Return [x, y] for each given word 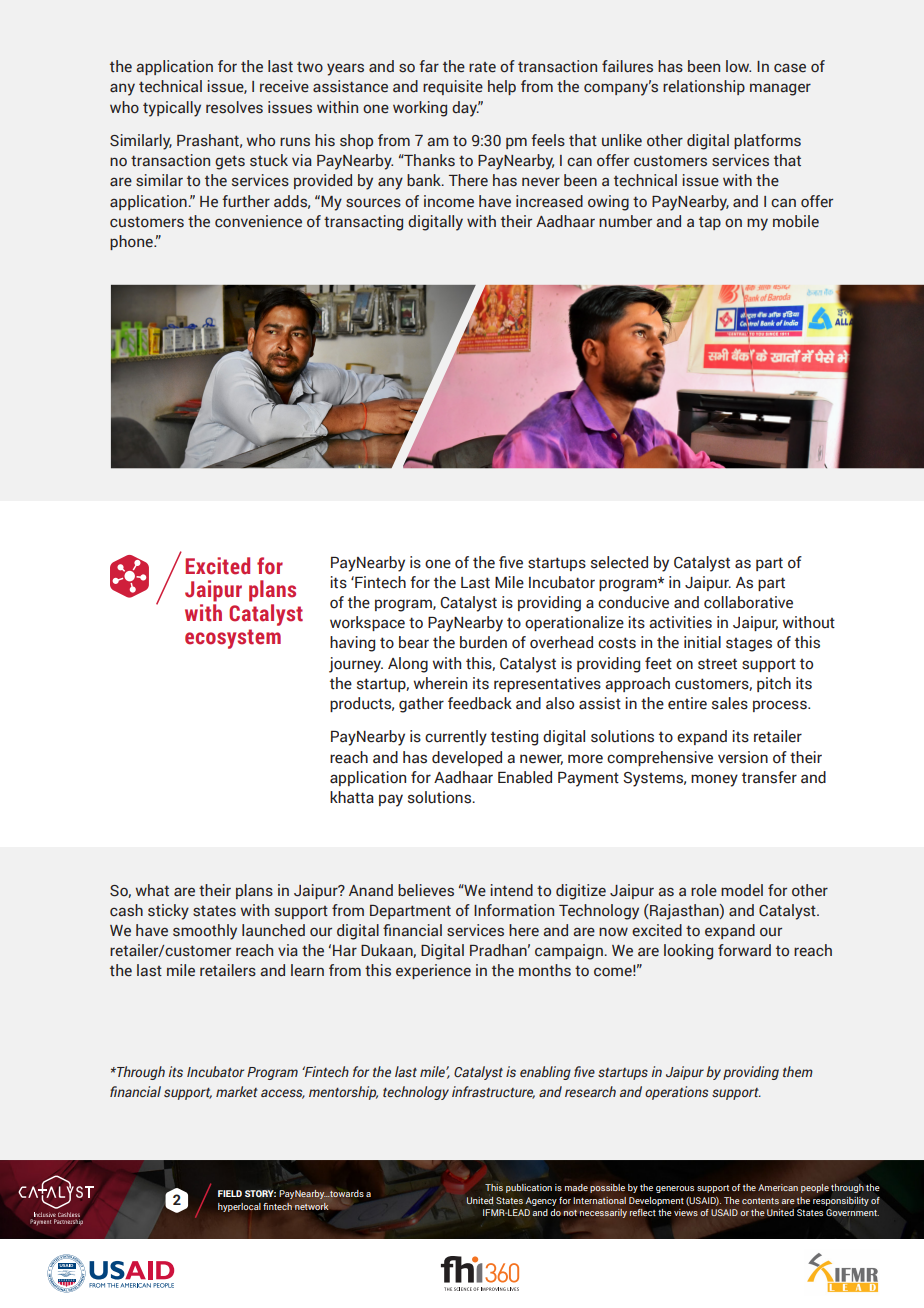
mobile [796, 221]
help [502, 87]
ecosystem [233, 639]
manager [780, 89]
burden [483, 642]
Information [514, 910]
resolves [234, 107]
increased [549, 201]
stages [749, 645]
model [742, 890]
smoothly [205, 932]
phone [132, 242]
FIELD [230, 1193]
